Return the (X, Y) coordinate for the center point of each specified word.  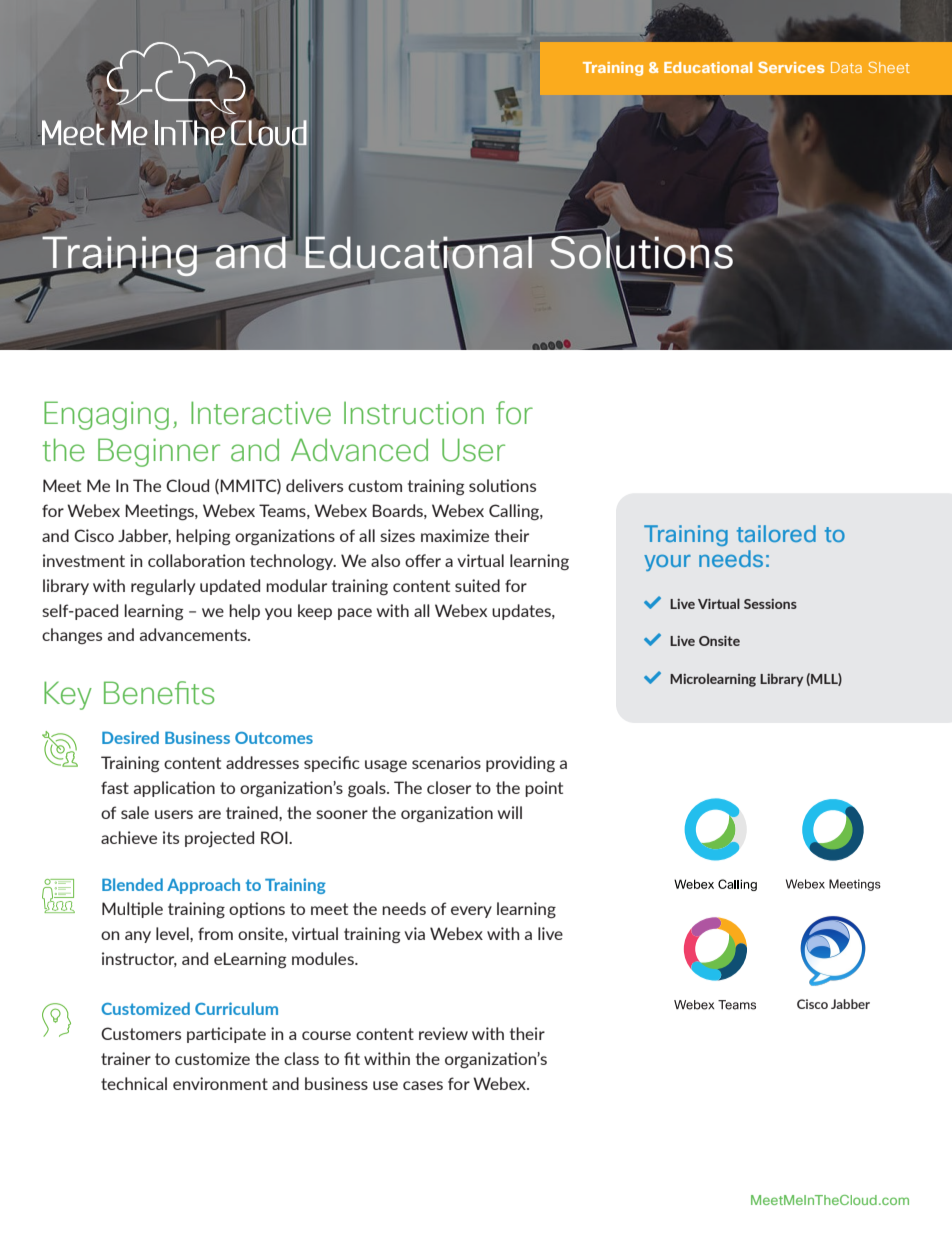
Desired (130, 737)
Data (846, 67)
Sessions (770, 604)
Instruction (414, 413)
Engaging (106, 415)
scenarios (446, 762)
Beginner (159, 452)
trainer (126, 1058)
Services (791, 67)
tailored (776, 533)
